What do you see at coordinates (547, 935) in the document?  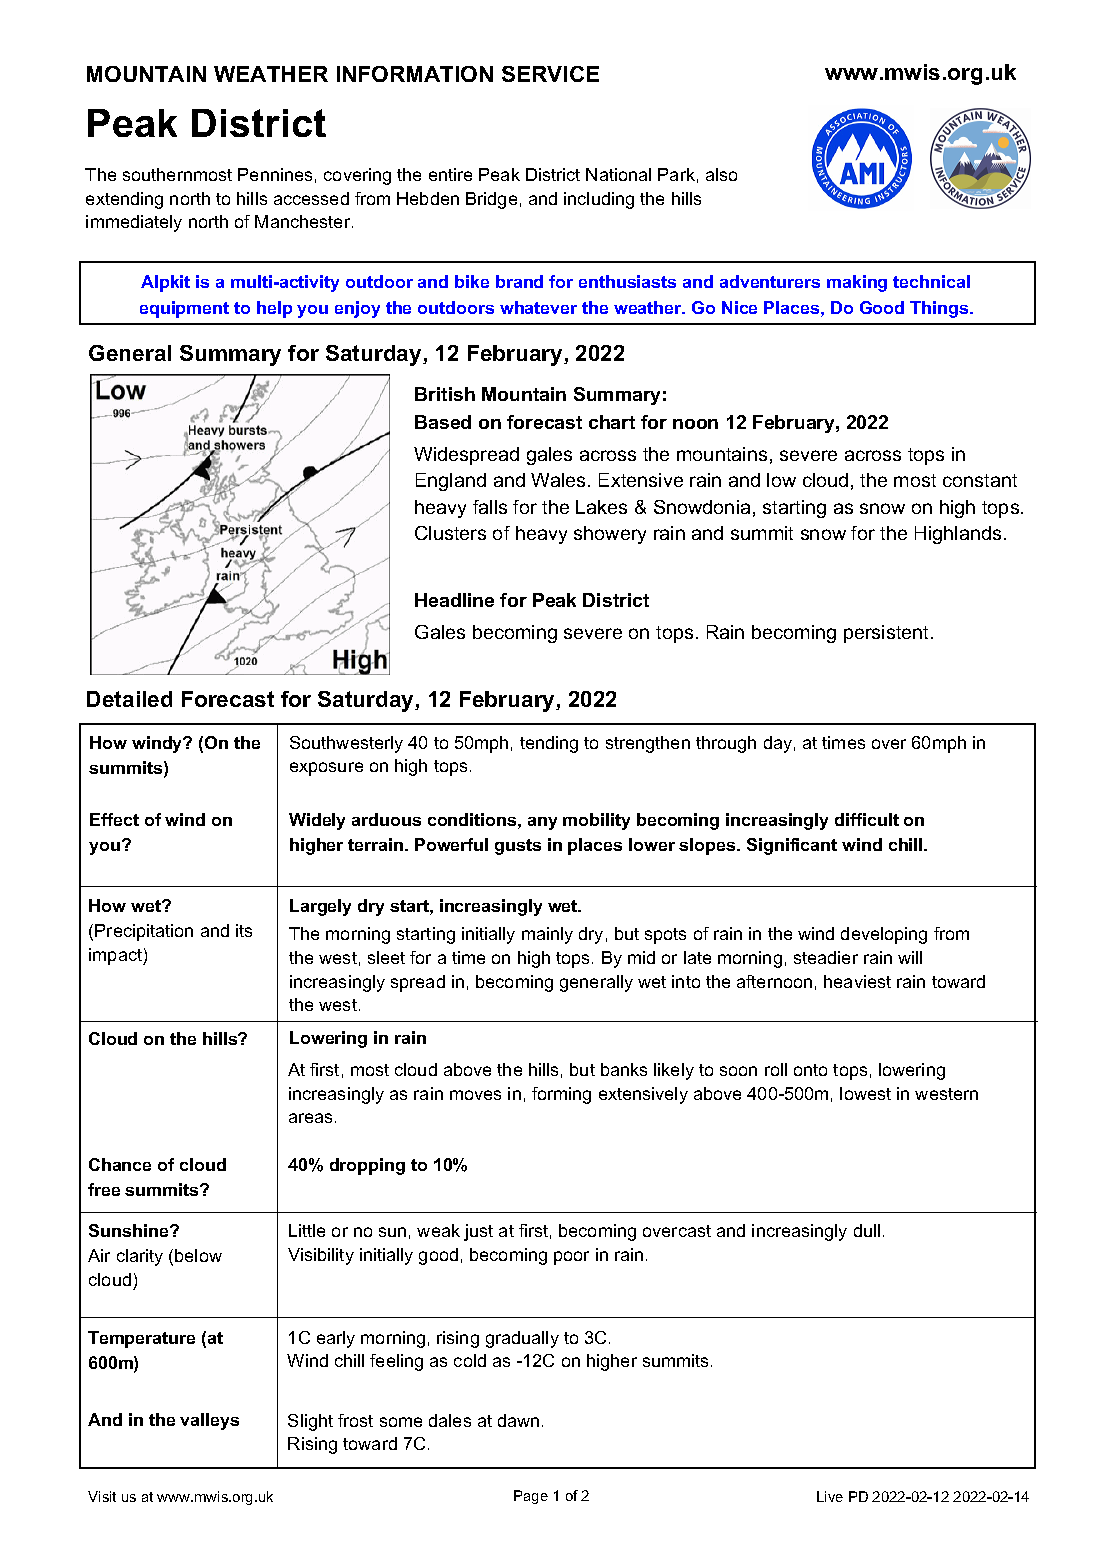 I see `mainly` at bounding box center [547, 935].
